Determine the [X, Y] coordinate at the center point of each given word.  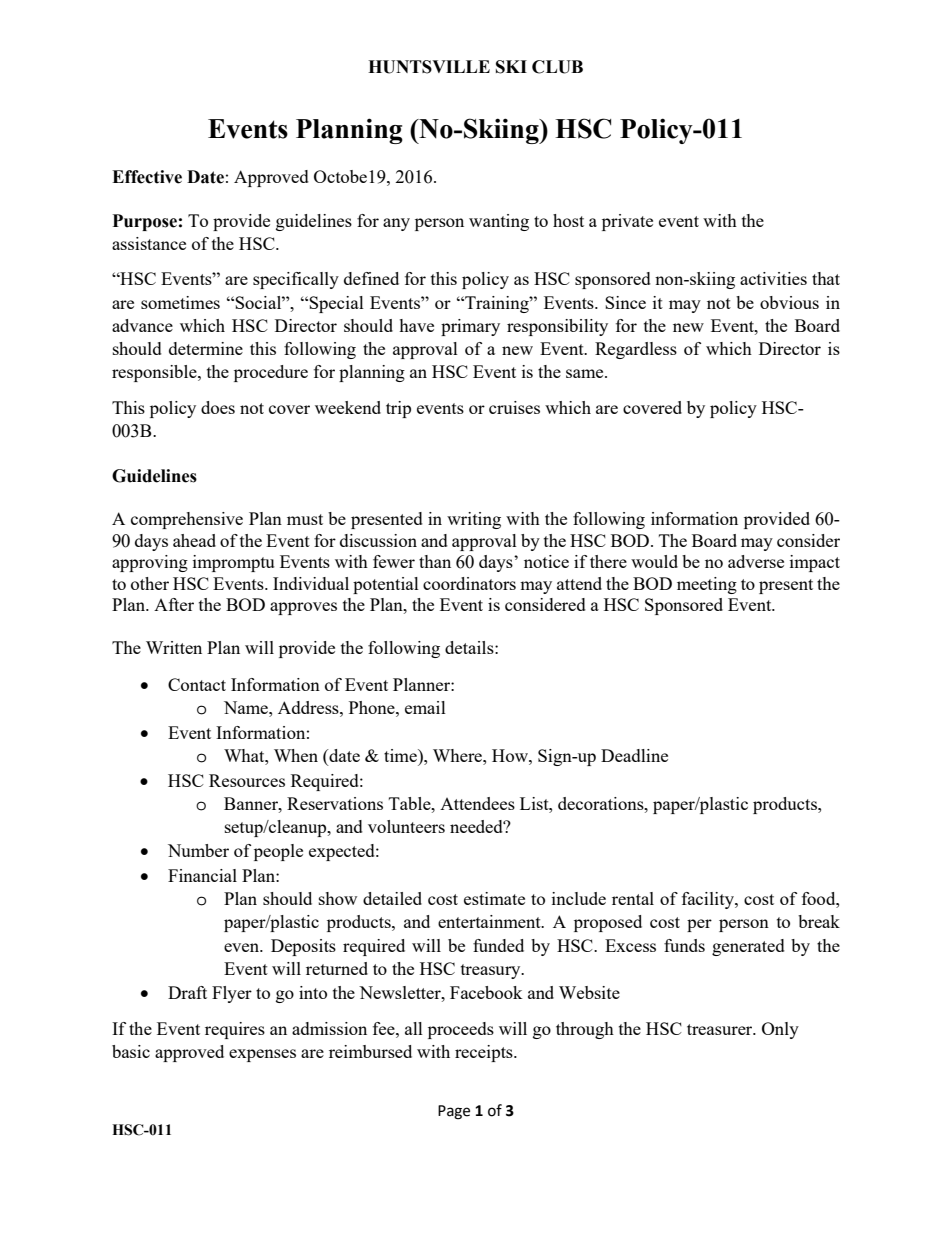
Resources [247, 780]
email [425, 707]
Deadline [634, 755]
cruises [514, 407]
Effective [147, 177]
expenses [262, 1055]
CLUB [557, 67]
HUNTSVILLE [429, 67]
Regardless [636, 350]
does [218, 407]
